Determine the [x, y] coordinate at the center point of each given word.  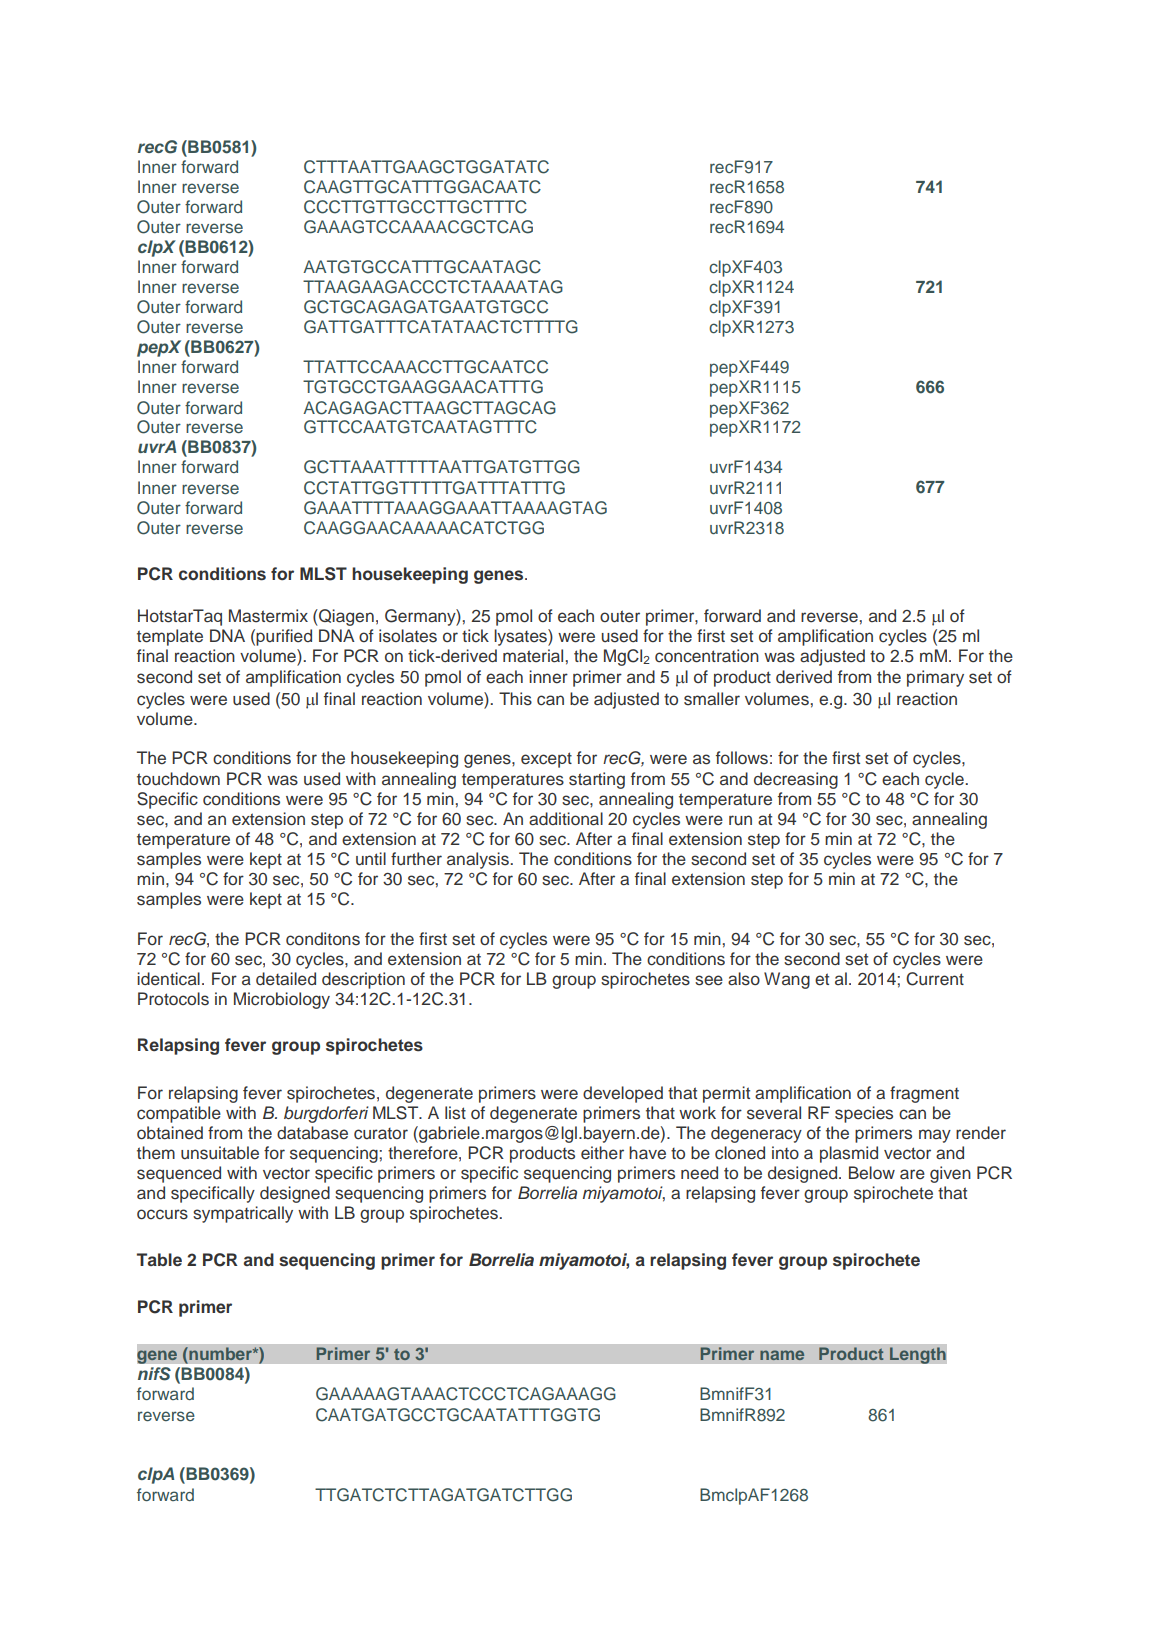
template [170, 637]
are [912, 1174]
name [782, 1355]
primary [935, 678]
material [533, 656]
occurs [162, 1214]
